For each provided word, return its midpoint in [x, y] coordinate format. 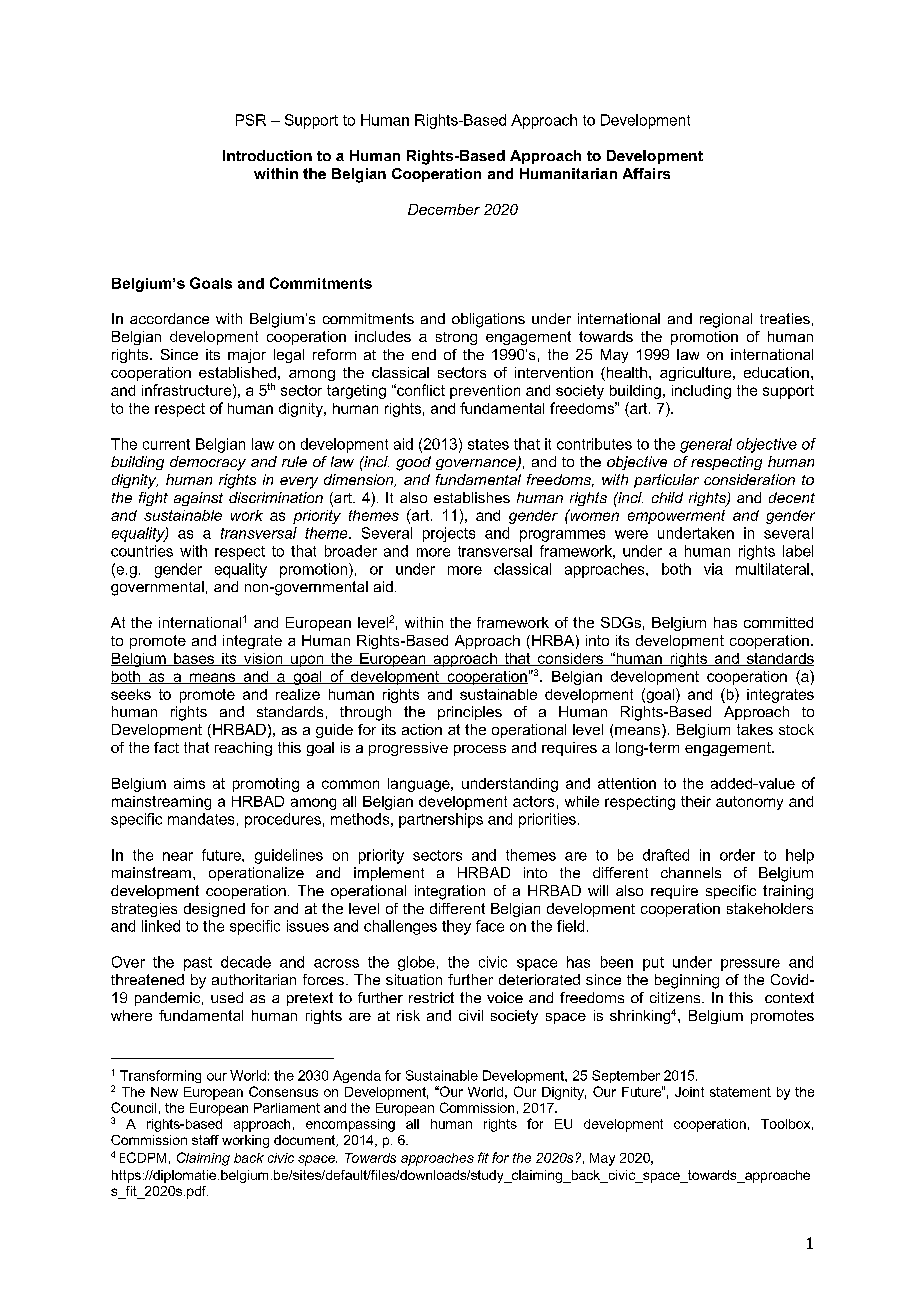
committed [778, 622]
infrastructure [188, 390]
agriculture [697, 374]
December [444, 209]
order [737, 855]
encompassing [350, 1125]
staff [205, 1140]
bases [194, 659]
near [178, 856]
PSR [251, 120]
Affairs [646, 173]
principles [470, 713]
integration [450, 892]
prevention [485, 392]
